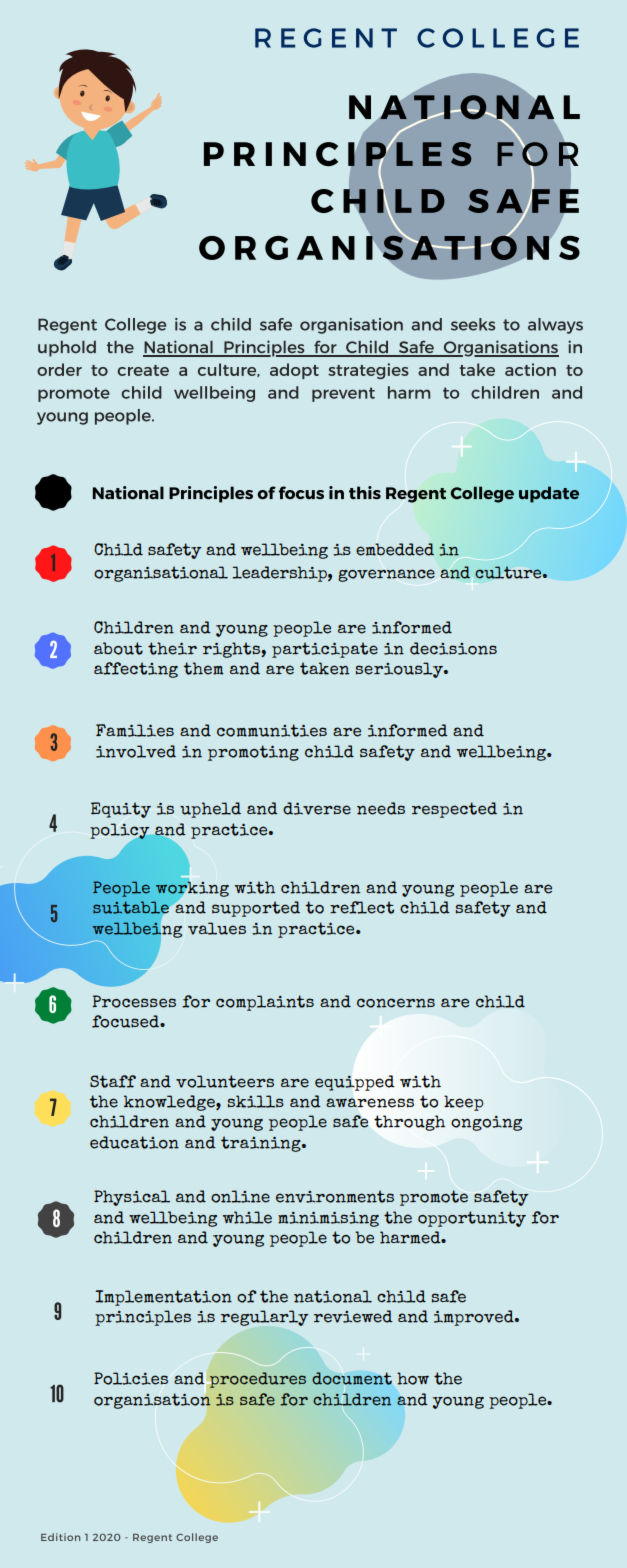  Describe the element at coordinates (60, 1537) in the screenshot. I see `Edition` at that location.
